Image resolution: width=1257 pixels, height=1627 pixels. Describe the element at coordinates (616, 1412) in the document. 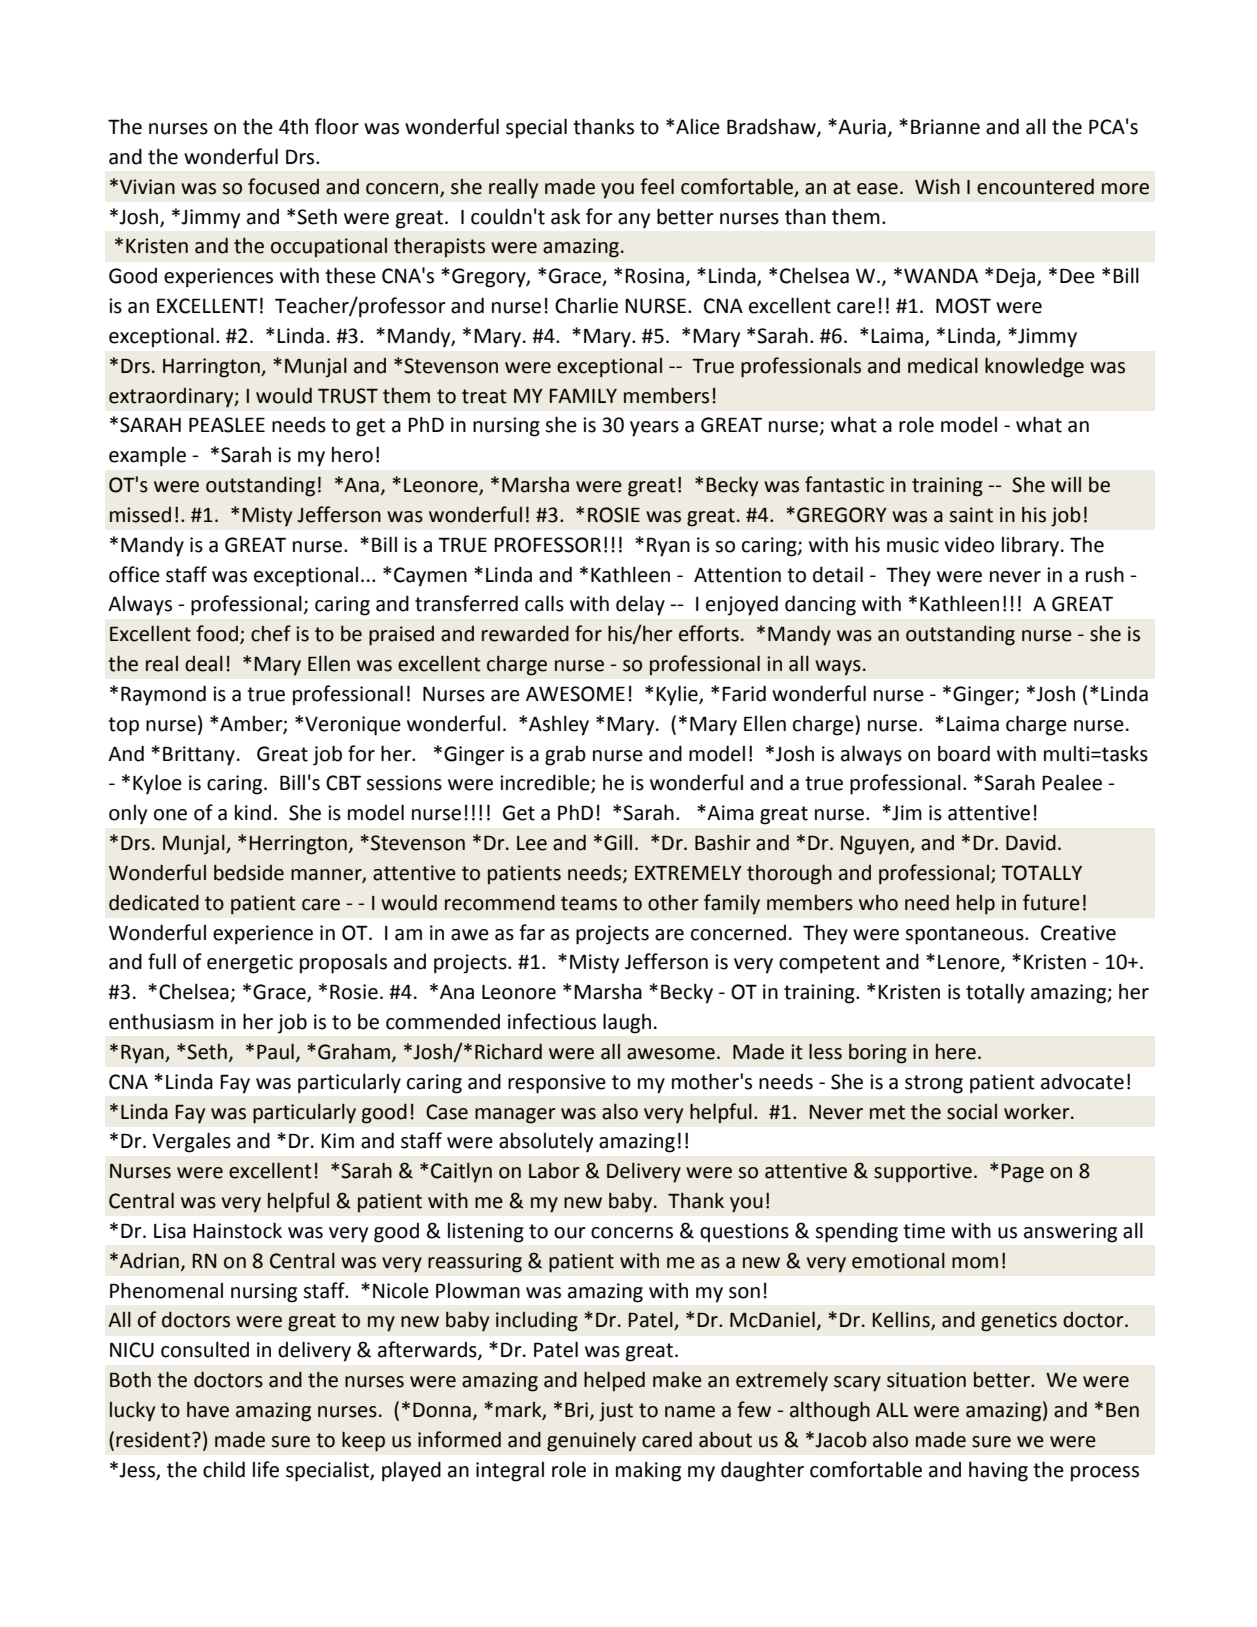

I see `just` at that location.
